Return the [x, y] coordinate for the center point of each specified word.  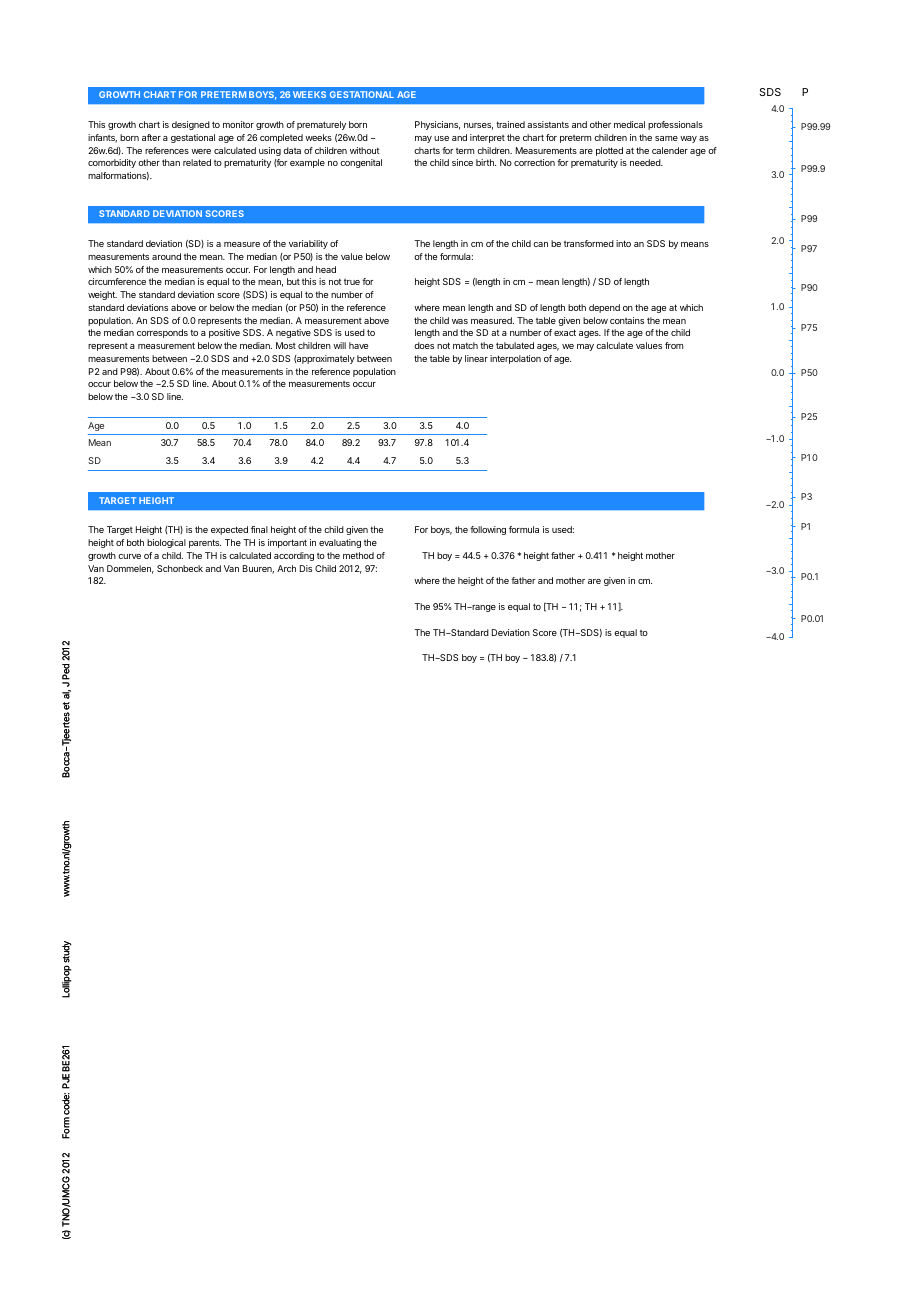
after [151, 137]
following [488, 530]
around [166, 256]
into [623, 243]
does [424, 345]
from [674, 345]
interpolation [515, 359]
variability [308, 244]
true [352, 282]
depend [604, 308]
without [365, 150]
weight [102, 295]
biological [166, 543]
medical [629, 124]
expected [229, 530]
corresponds [162, 333]
